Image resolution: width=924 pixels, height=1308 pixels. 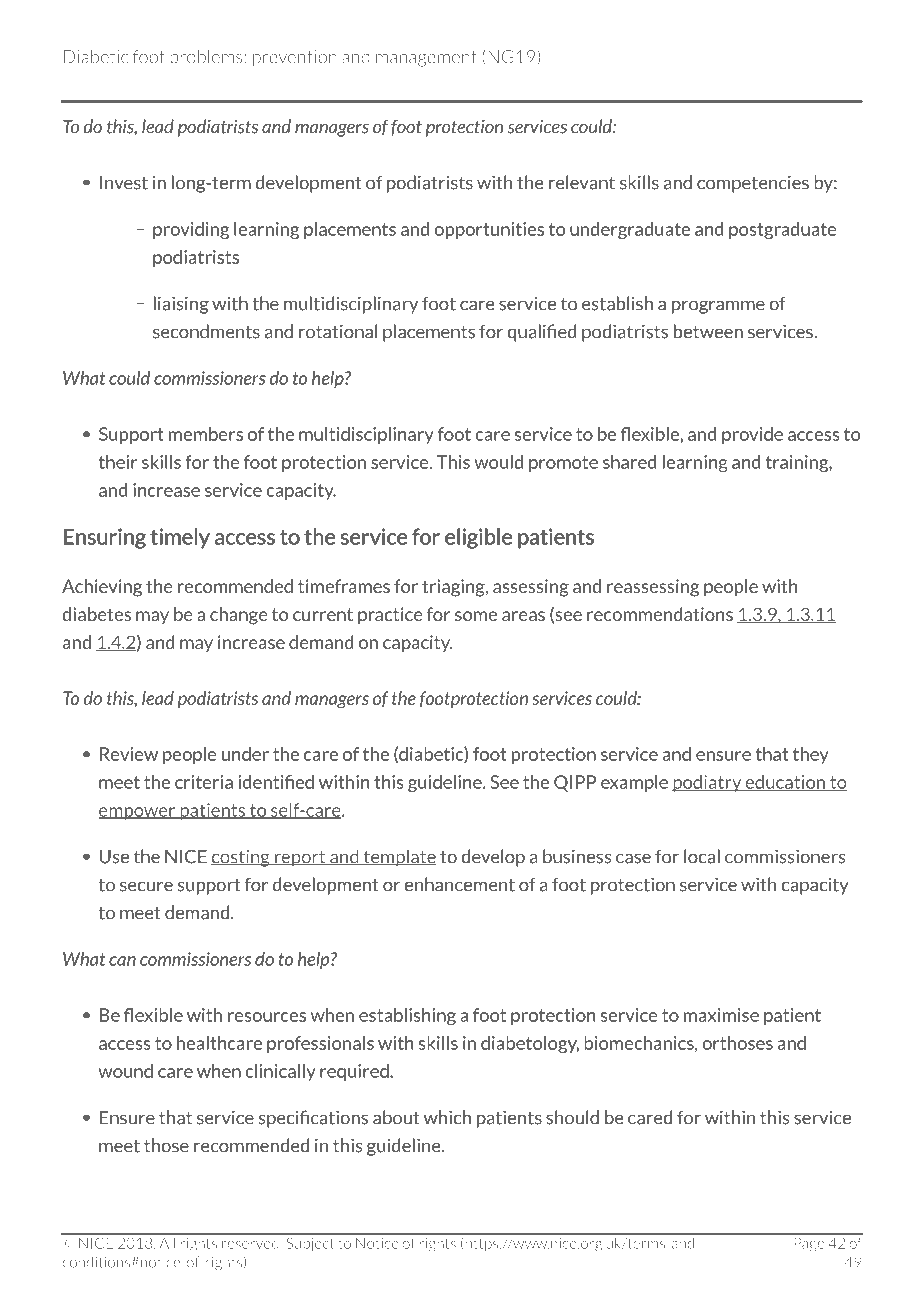 What do you see at coordinates (206, 58) in the screenshot?
I see `problems` at bounding box center [206, 58].
